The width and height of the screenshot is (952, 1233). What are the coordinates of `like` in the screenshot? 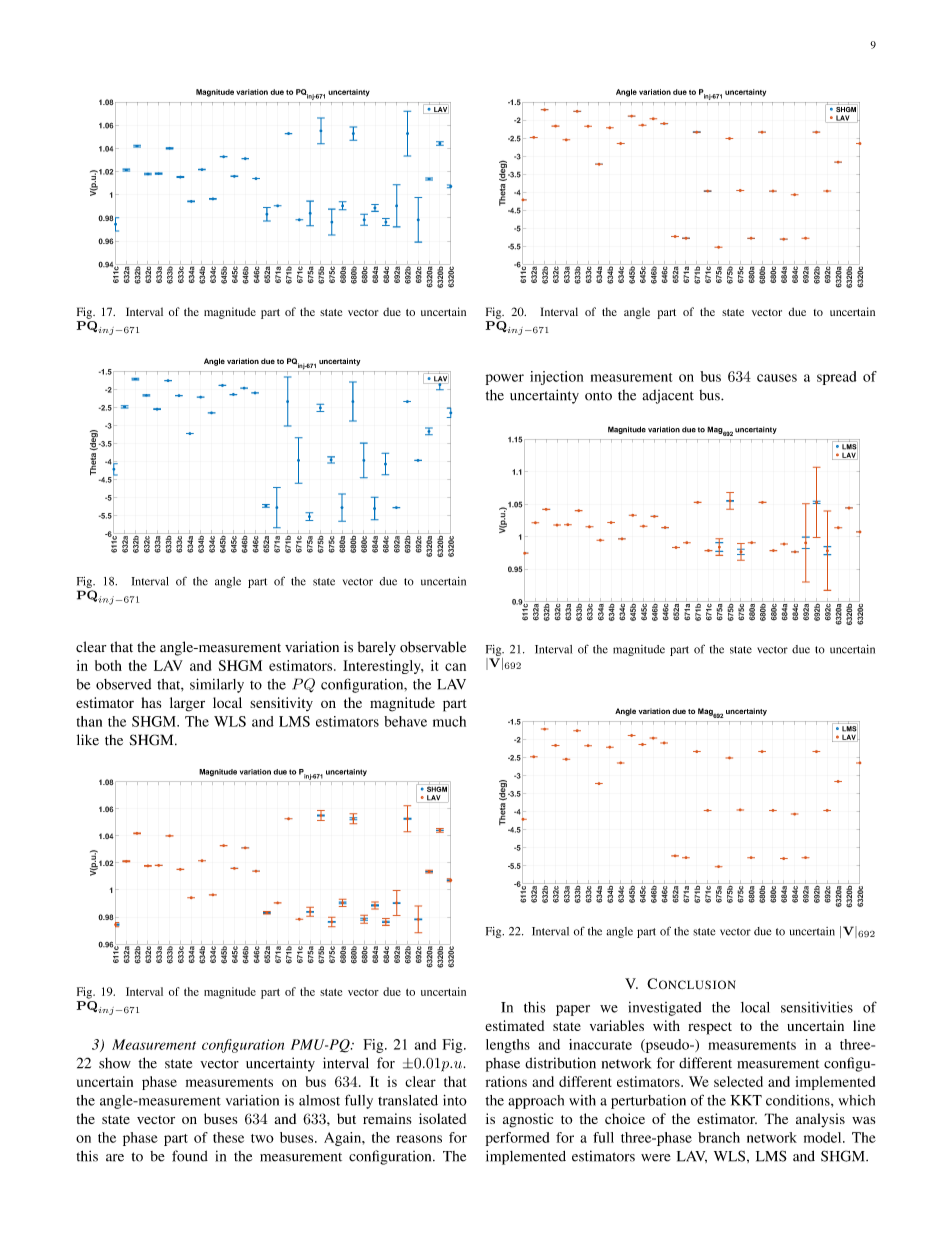 It's located at (88, 740).
